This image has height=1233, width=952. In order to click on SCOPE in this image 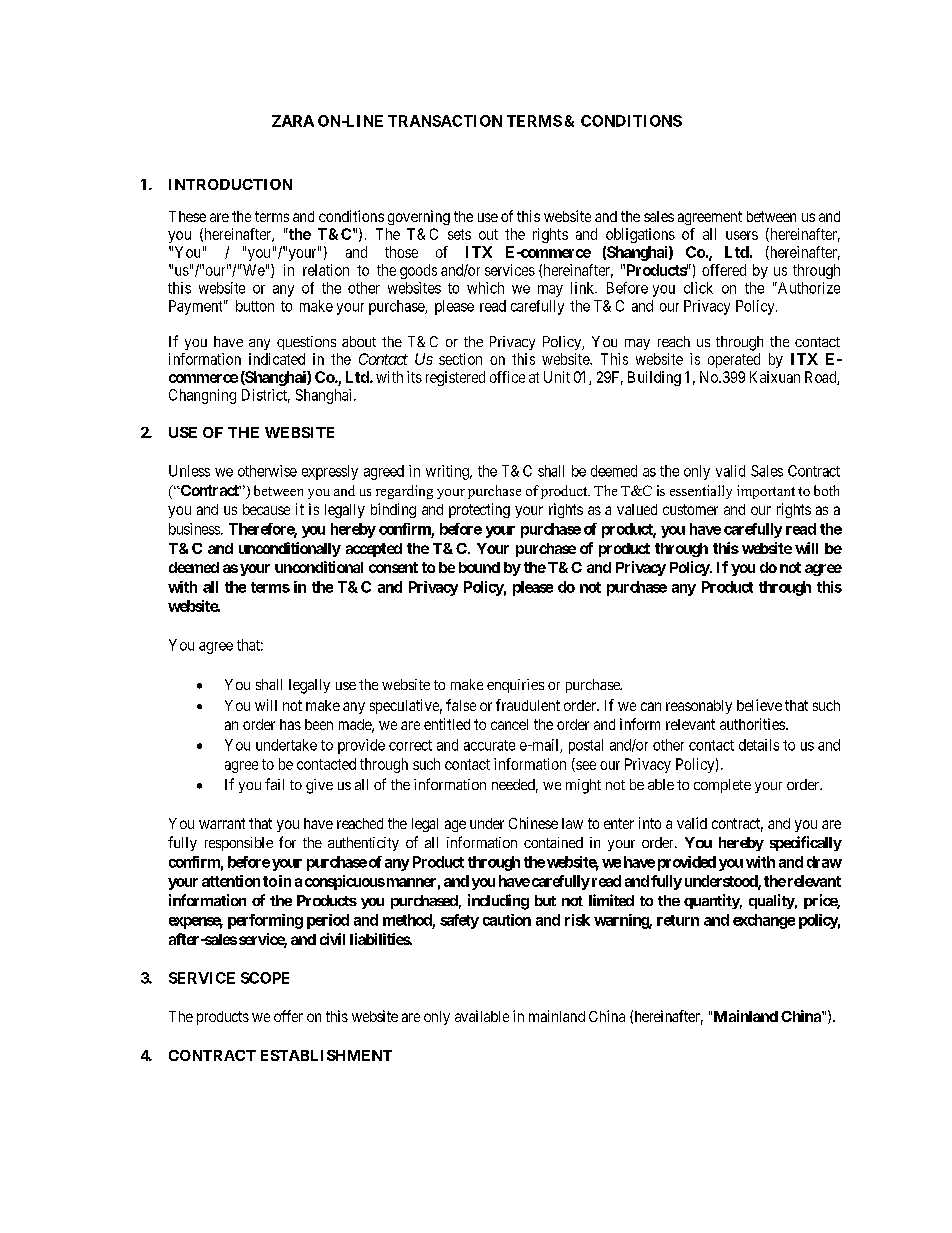, I will do `click(265, 978)`.
